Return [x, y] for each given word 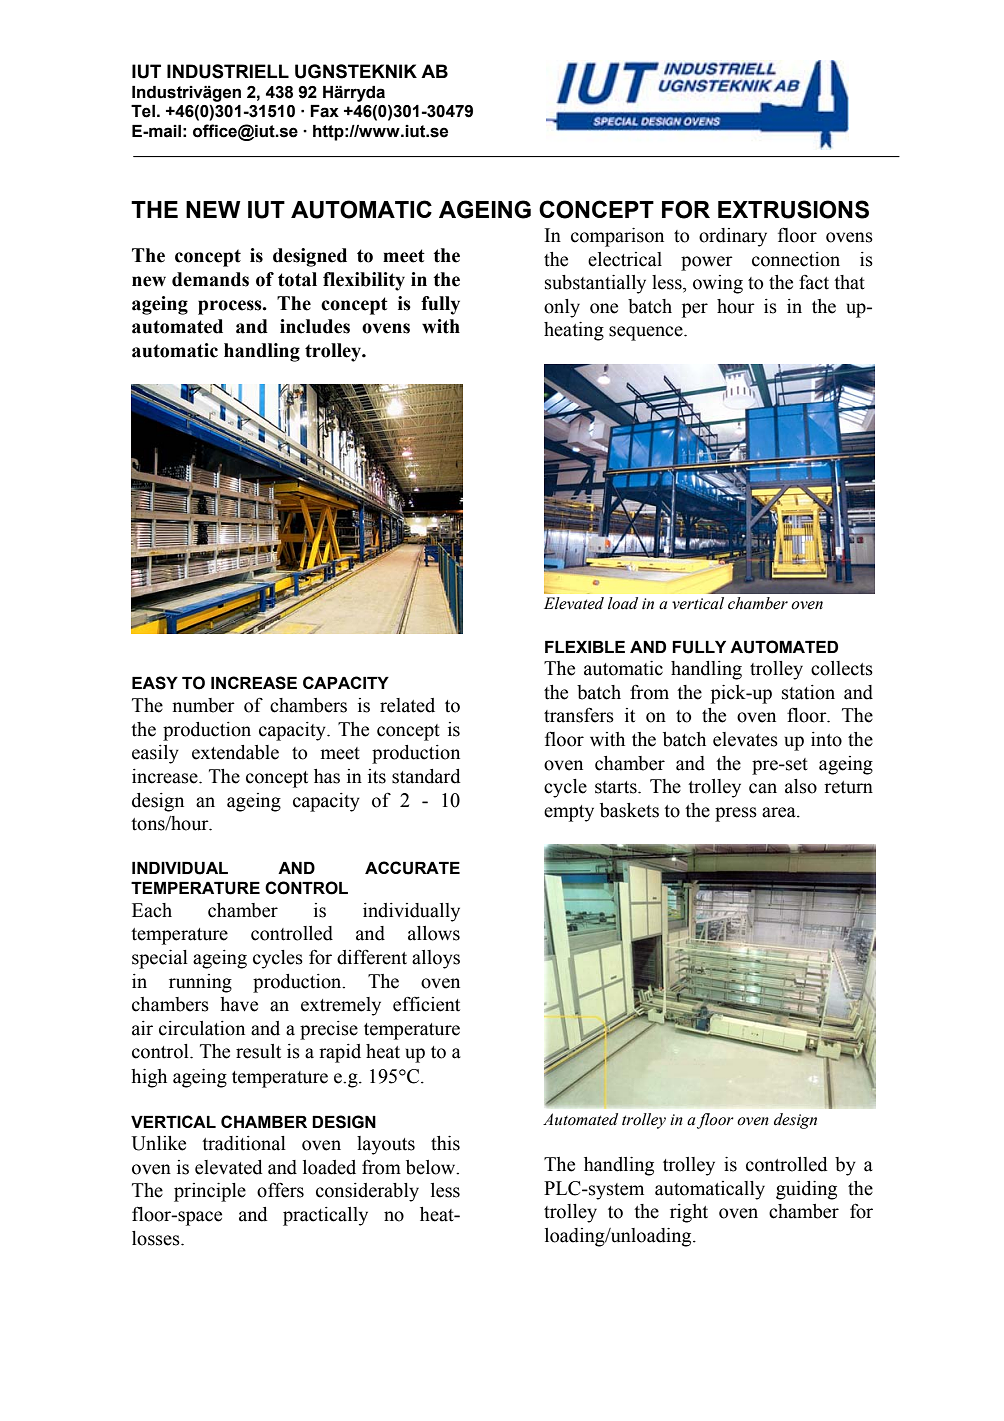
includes [315, 326]
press [736, 814]
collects [842, 668]
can [763, 788]
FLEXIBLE [585, 647]
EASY [155, 683]
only [562, 308]
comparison [617, 237]
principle [210, 1192]
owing [718, 284]
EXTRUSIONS [793, 209]
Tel [143, 111]
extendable [235, 752]
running [200, 983]
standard [426, 776]
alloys [436, 959]
